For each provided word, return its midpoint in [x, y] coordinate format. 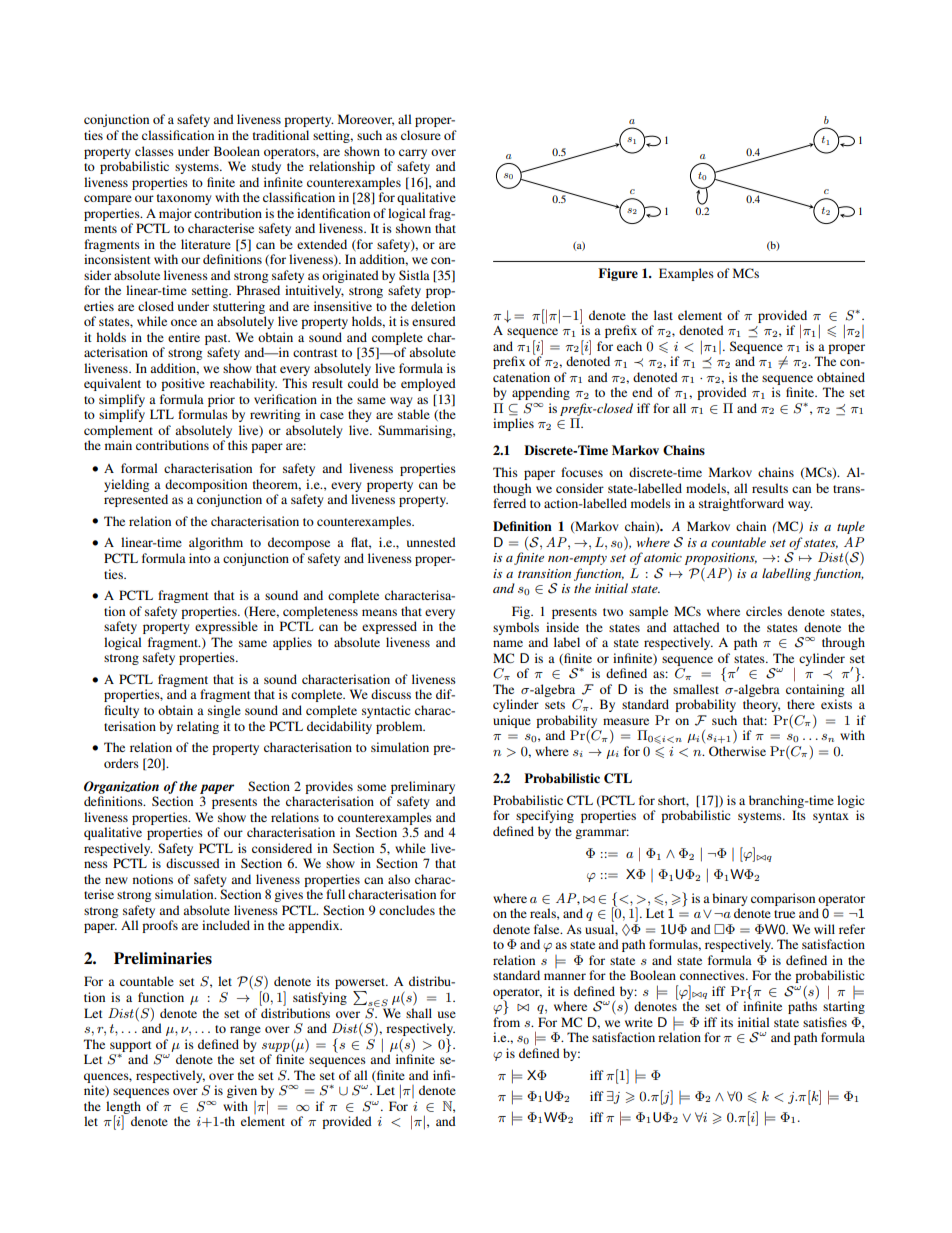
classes [154, 151]
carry [413, 154]
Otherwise [737, 751]
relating [198, 727]
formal [139, 468]
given [242, 1091]
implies [513, 424]
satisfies [825, 1022]
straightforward [741, 504]
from [506, 1022]
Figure [618, 274]
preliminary [423, 787]
